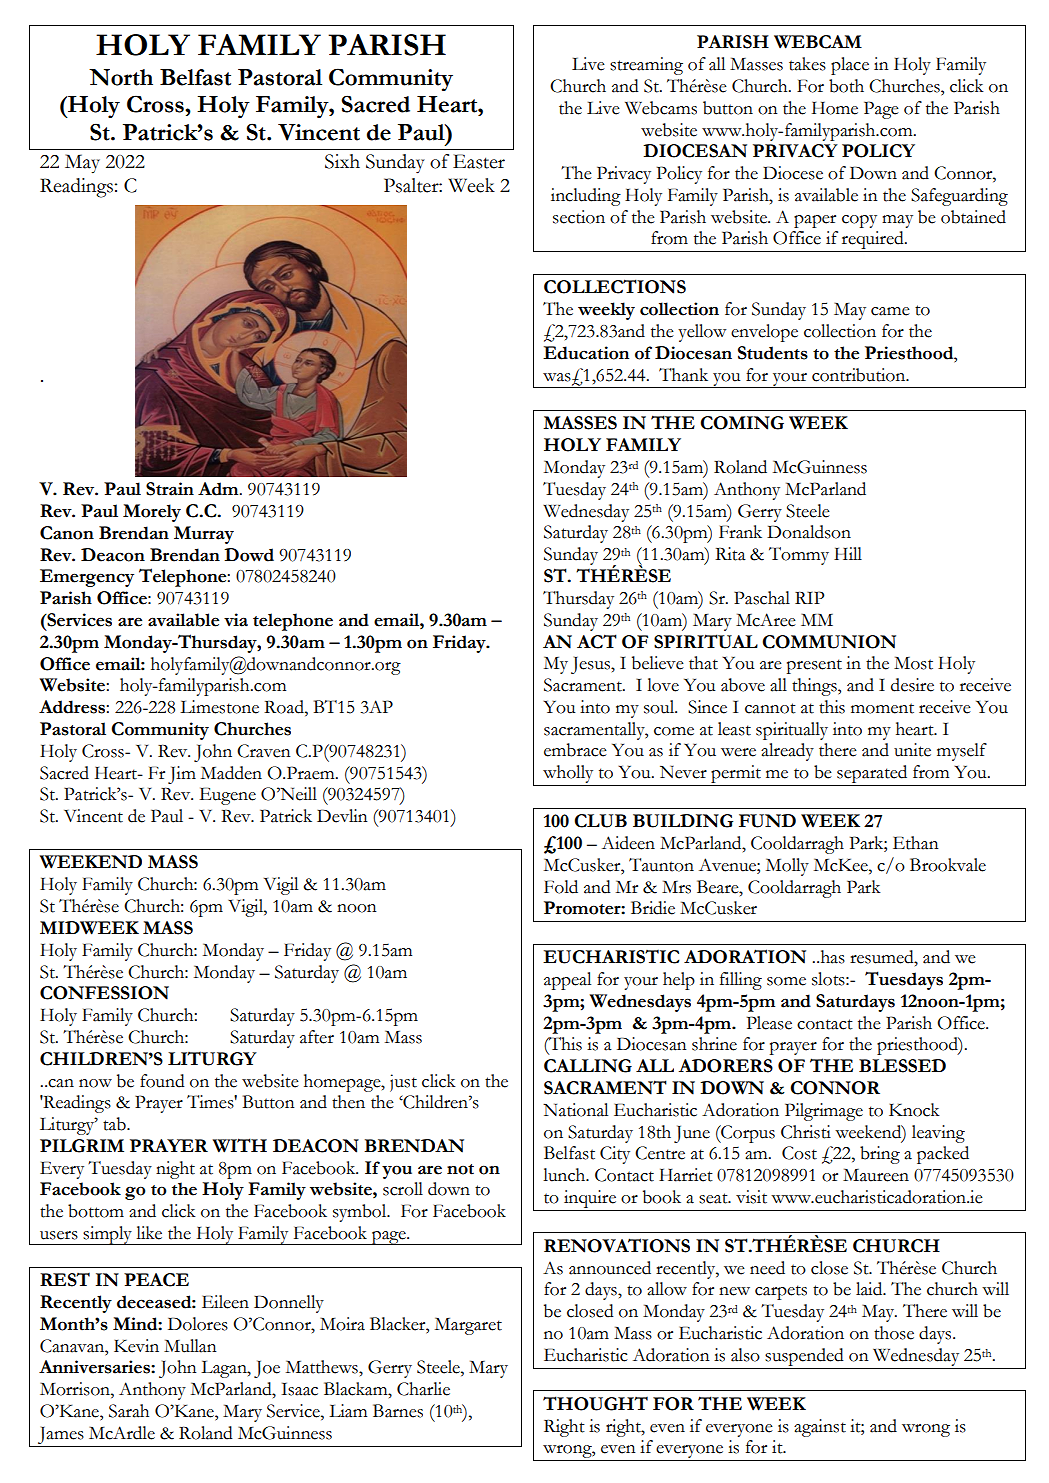 Image resolution: width=1049 pixels, height=1483 pixels. What do you see at coordinates (575, 750) in the screenshot?
I see `embrace` at bounding box center [575, 750].
